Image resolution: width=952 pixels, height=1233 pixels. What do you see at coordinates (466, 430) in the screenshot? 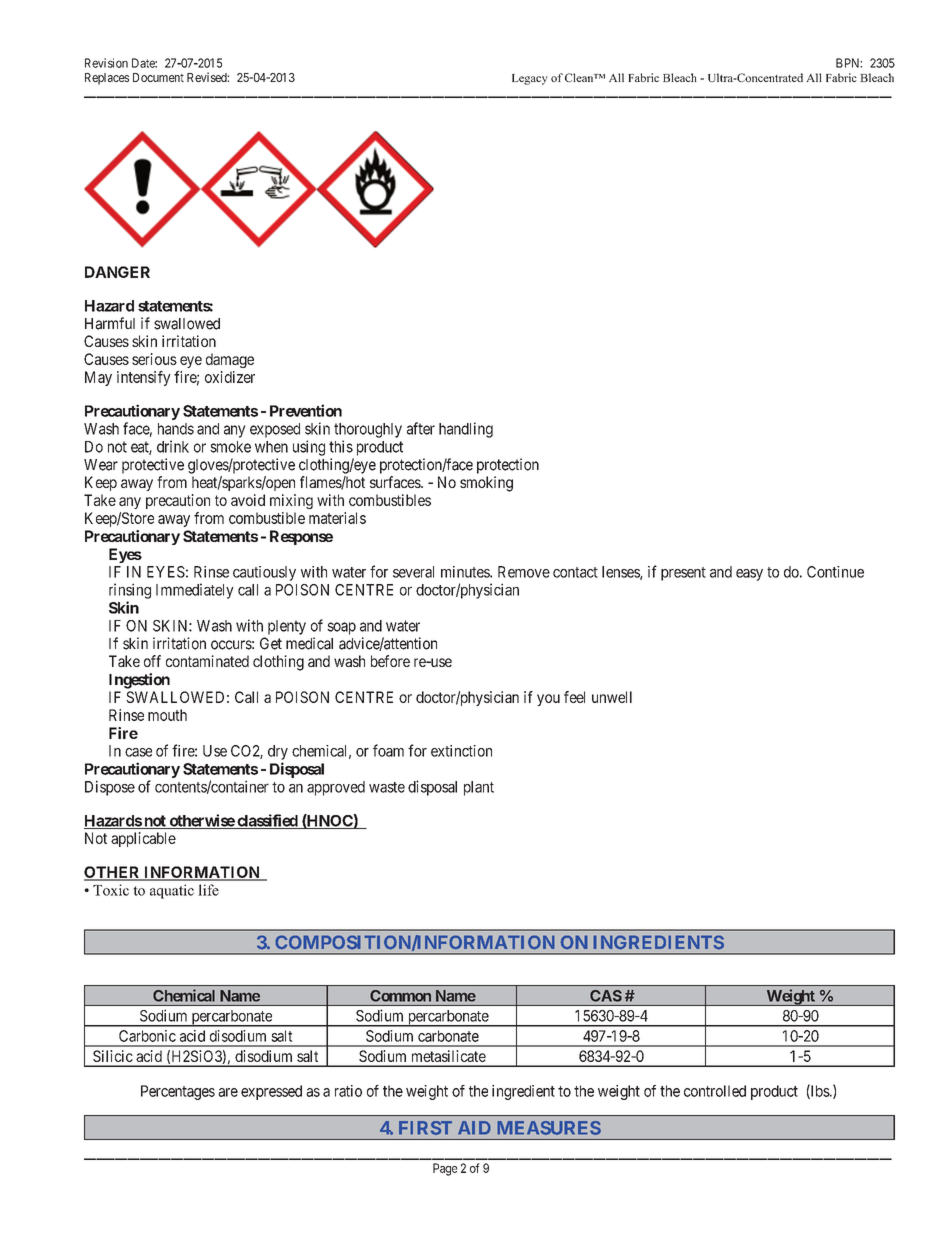
I see `handling` at bounding box center [466, 430].
